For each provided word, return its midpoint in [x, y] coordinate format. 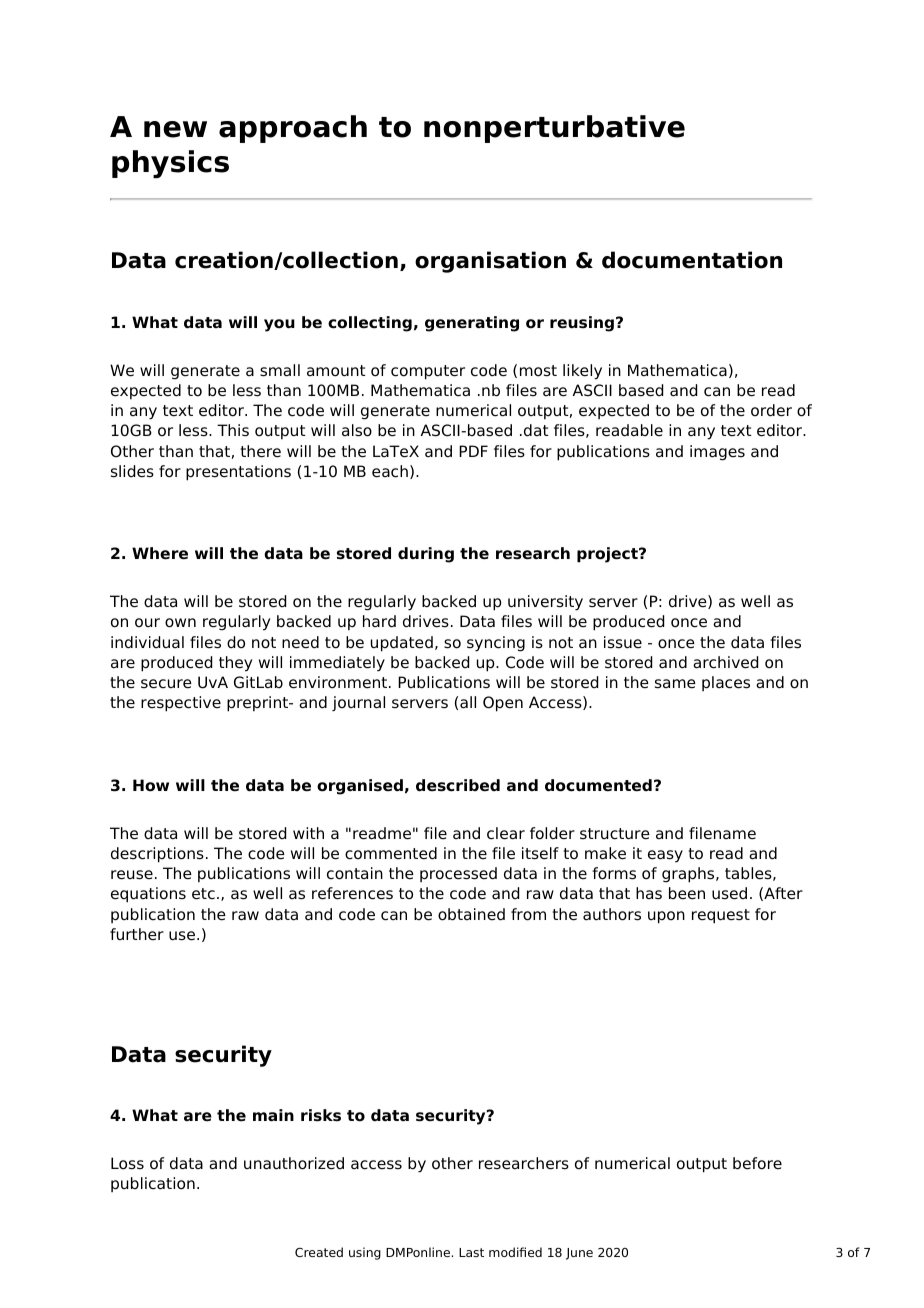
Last [471, 1252]
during [426, 555]
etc [203, 894]
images [717, 453]
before [757, 1163]
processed [458, 874]
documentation [692, 260]
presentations [238, 473]
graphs [689, 875]
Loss [127, 1163]
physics [170, 164]
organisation [490, 262]
